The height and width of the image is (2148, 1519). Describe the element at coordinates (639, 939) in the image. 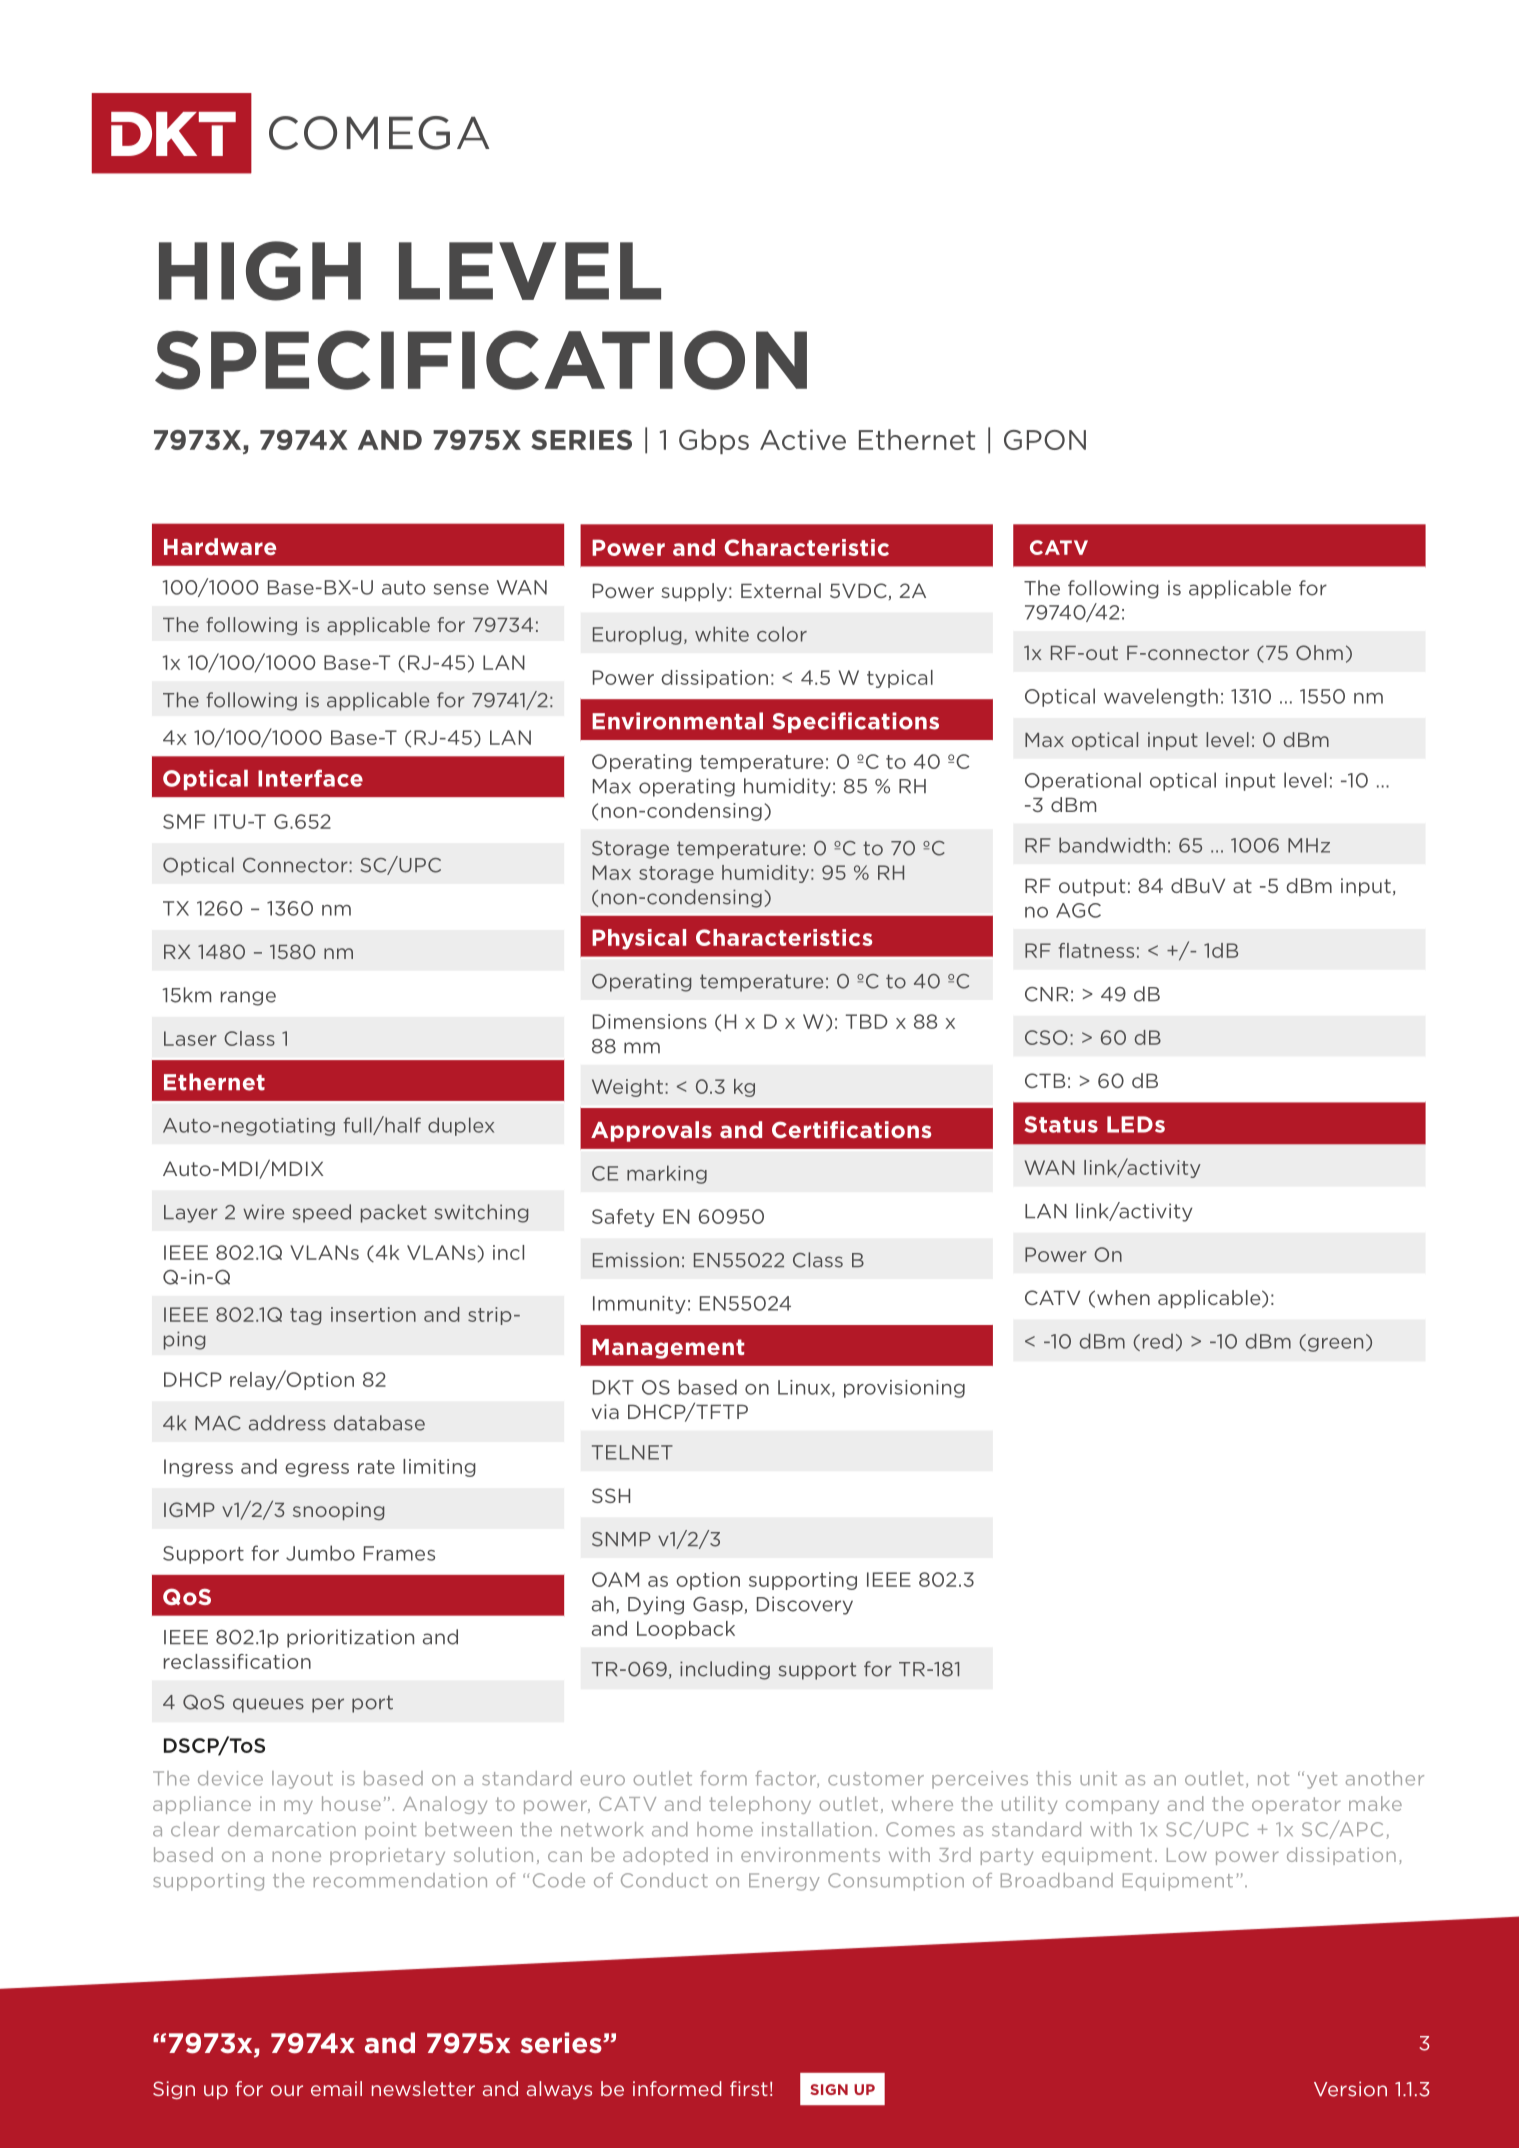

I see `Physical` at that location.
